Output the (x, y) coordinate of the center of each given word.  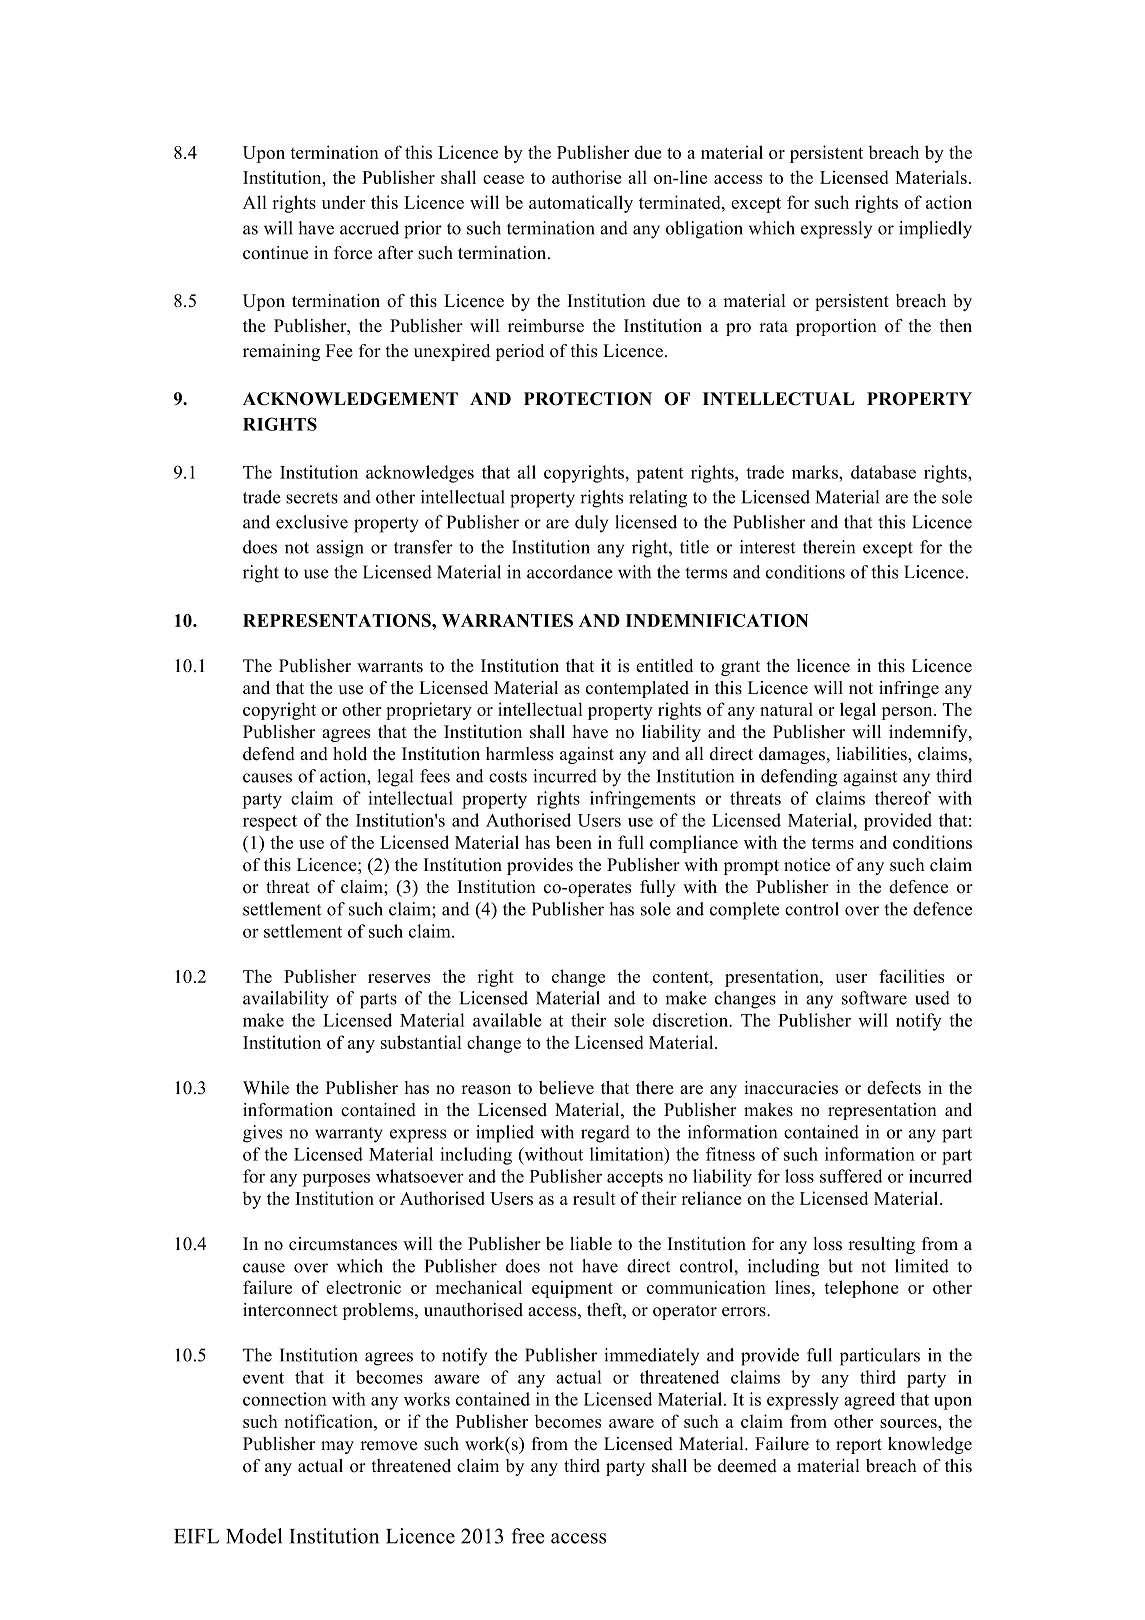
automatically (581, 204)
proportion (836, 327)
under (344, 202)
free (528, 1536)
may (337, 1447)
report (859, 1446)
